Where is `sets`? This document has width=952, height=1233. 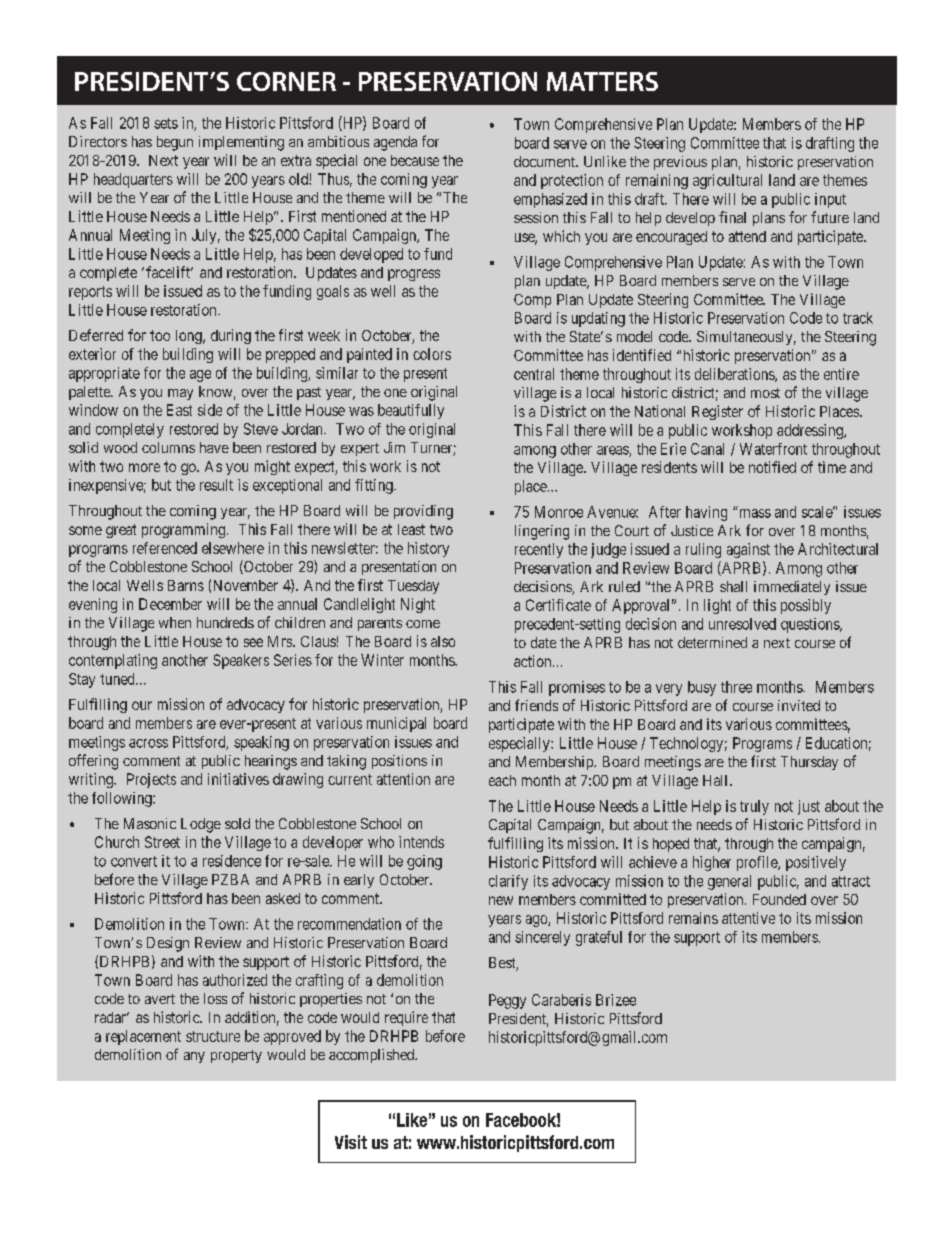
sets is located at coordinates (166, 123).
